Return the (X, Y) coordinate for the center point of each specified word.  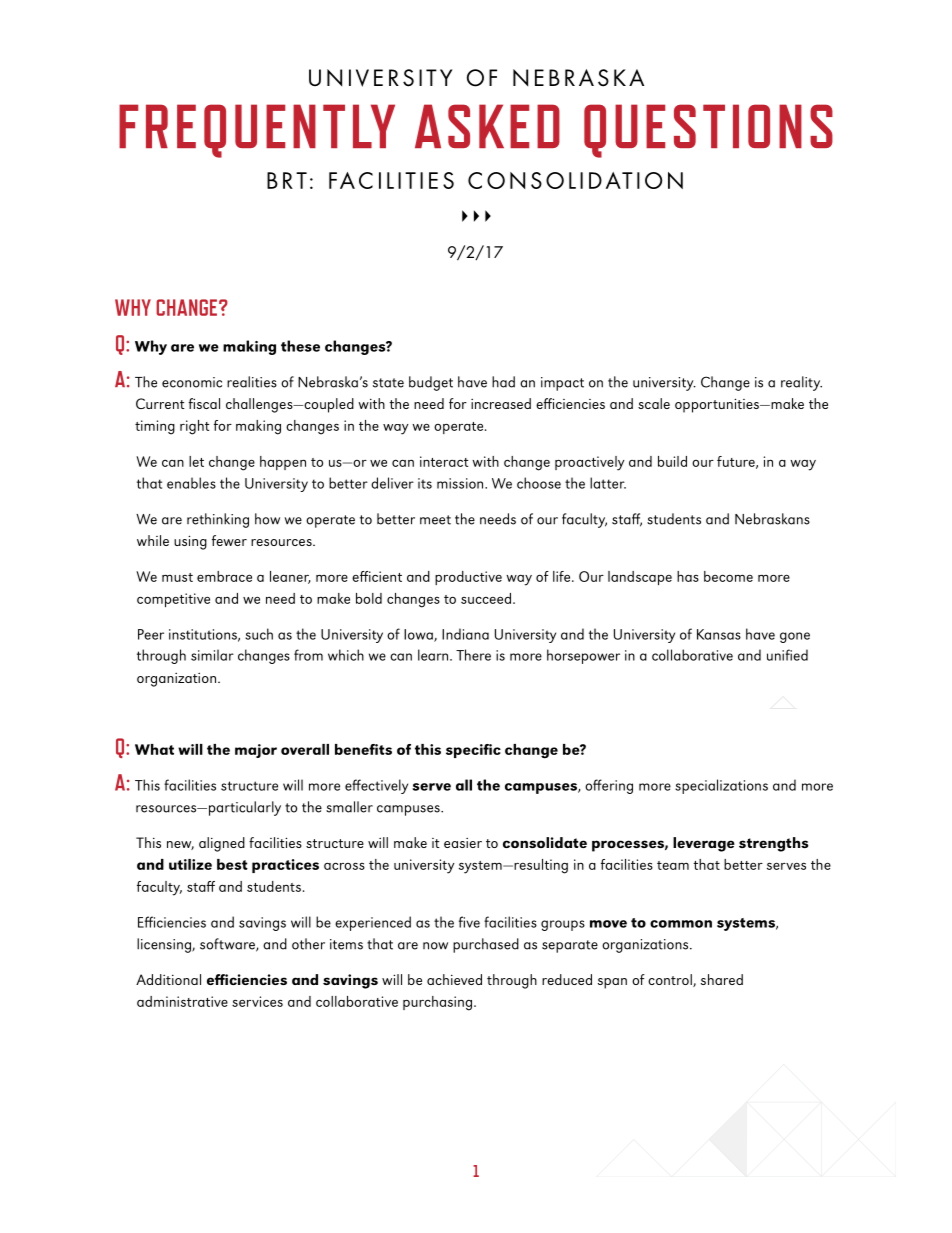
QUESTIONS (708, 131)
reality (801, 383)
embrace (224, 576)
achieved (454, 979)
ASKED (487, 126)
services (257, 1001)
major (256, 751)
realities (252, 382)
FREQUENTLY (257, 131)
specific (473, 751)
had (503, 382)
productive (468, 578)
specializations (721, 786)
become (728, 576)
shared (722, 979)
